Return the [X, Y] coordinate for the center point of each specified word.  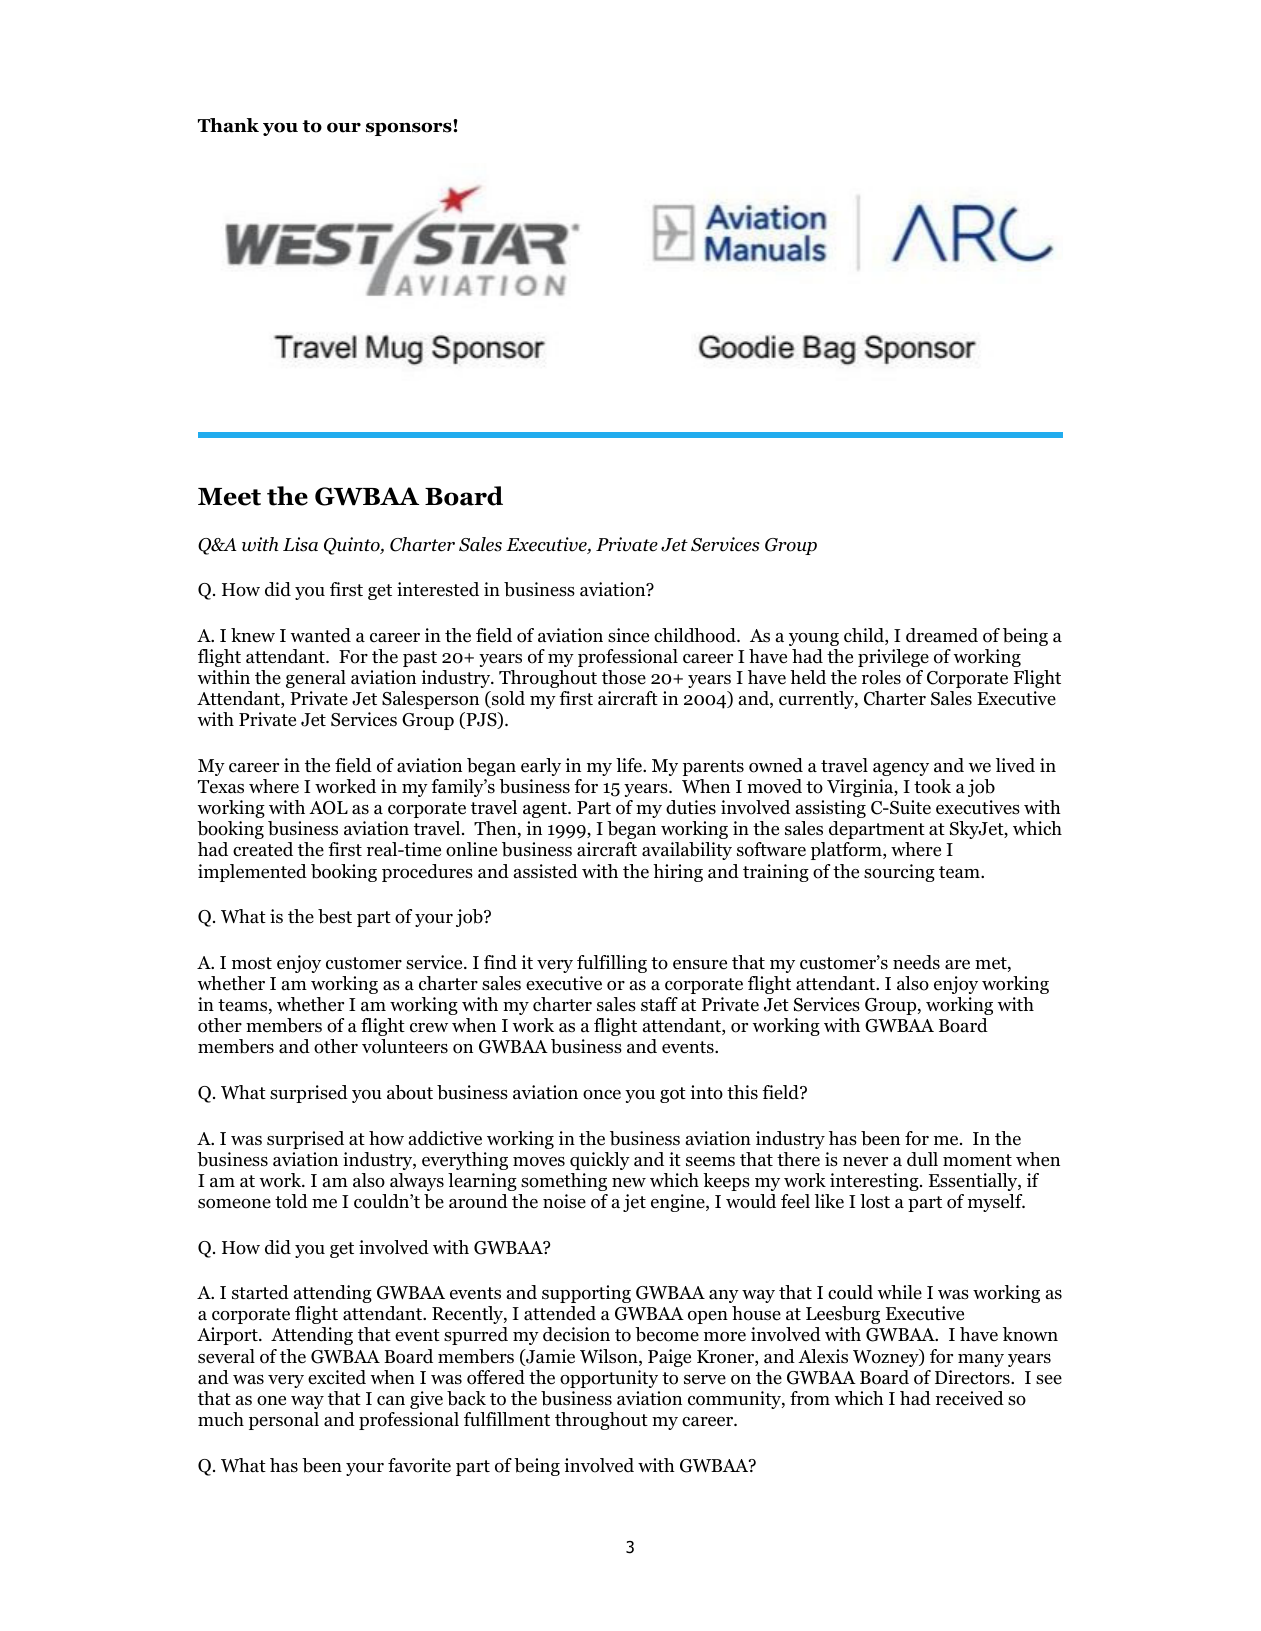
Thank [228, 125]
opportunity [609, 1379]
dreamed [942, 635]
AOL [328, 808]
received [970, 1398]
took [932, 786]
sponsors [410, 128]
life [630, 765]
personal [284, 1421]
